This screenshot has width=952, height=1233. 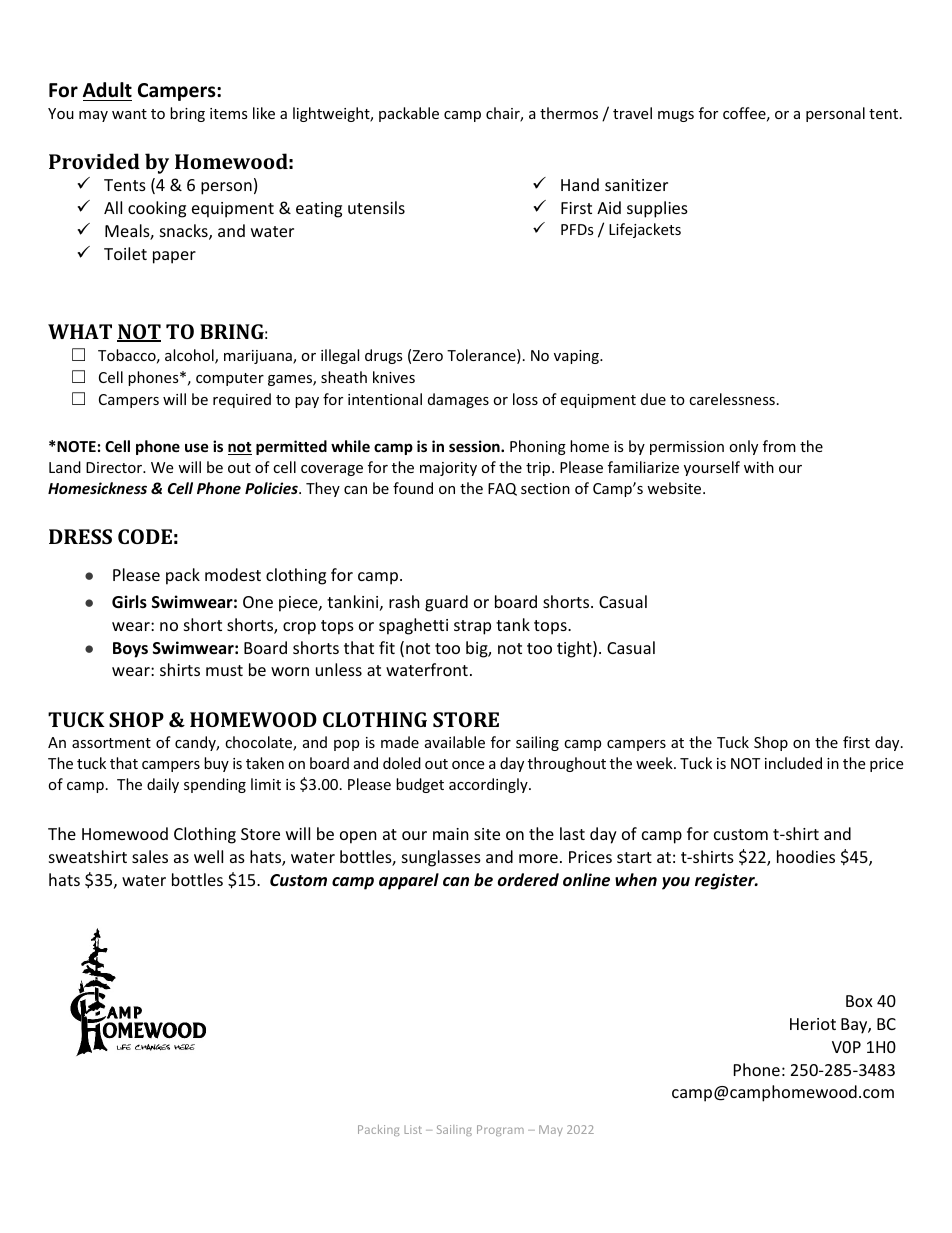 I want to click on want, so click(x=129, y=114).
